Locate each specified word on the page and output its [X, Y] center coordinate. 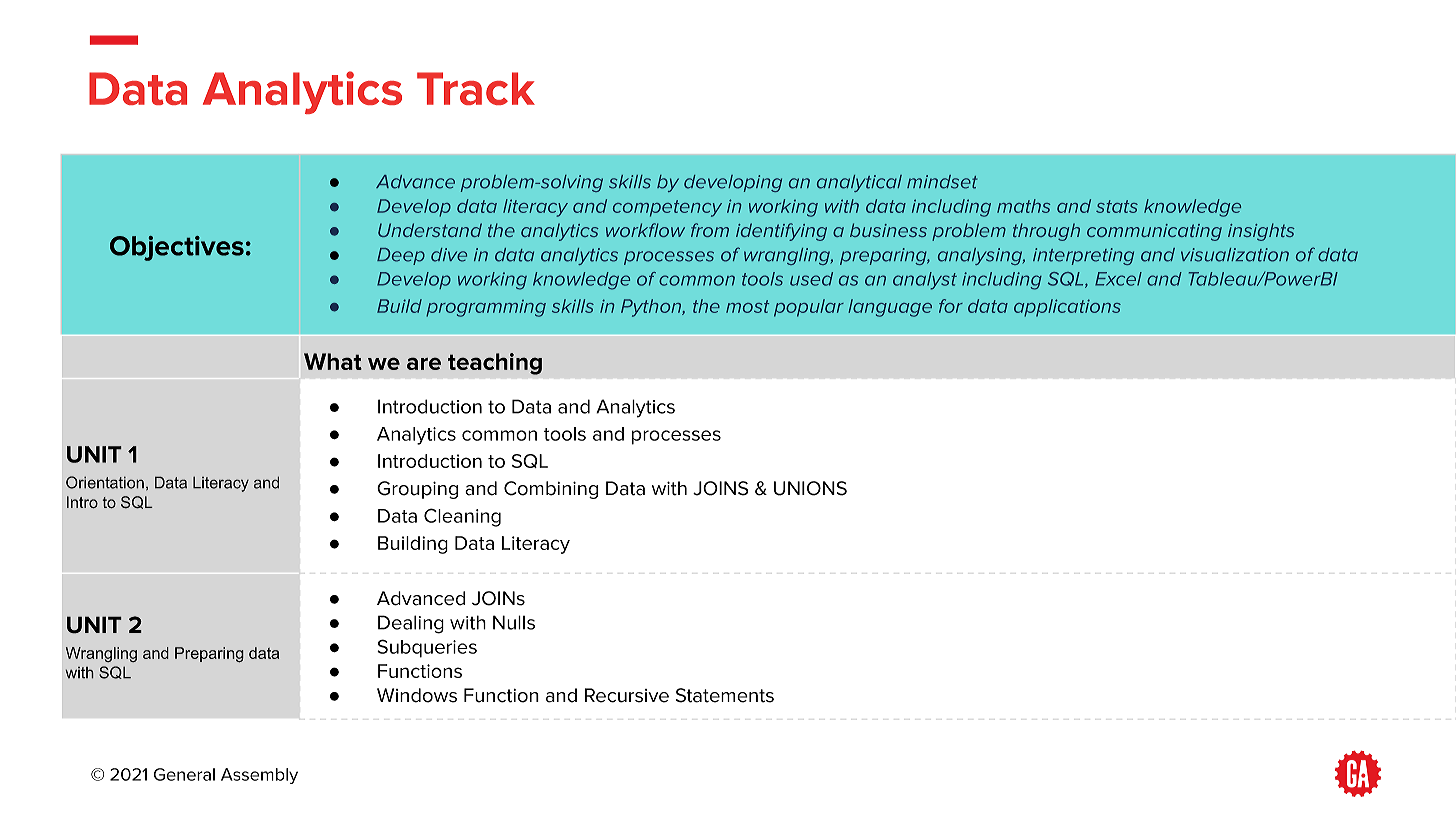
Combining [551, 490]
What [333, 361]
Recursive [627, 695]
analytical [859, 183]
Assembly [259, 776]
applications [1067, 308]
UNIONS [810, 488]
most [747, 306]
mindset [942, 182]
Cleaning [462, 517]
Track [476, 88]
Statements [725, 695]
